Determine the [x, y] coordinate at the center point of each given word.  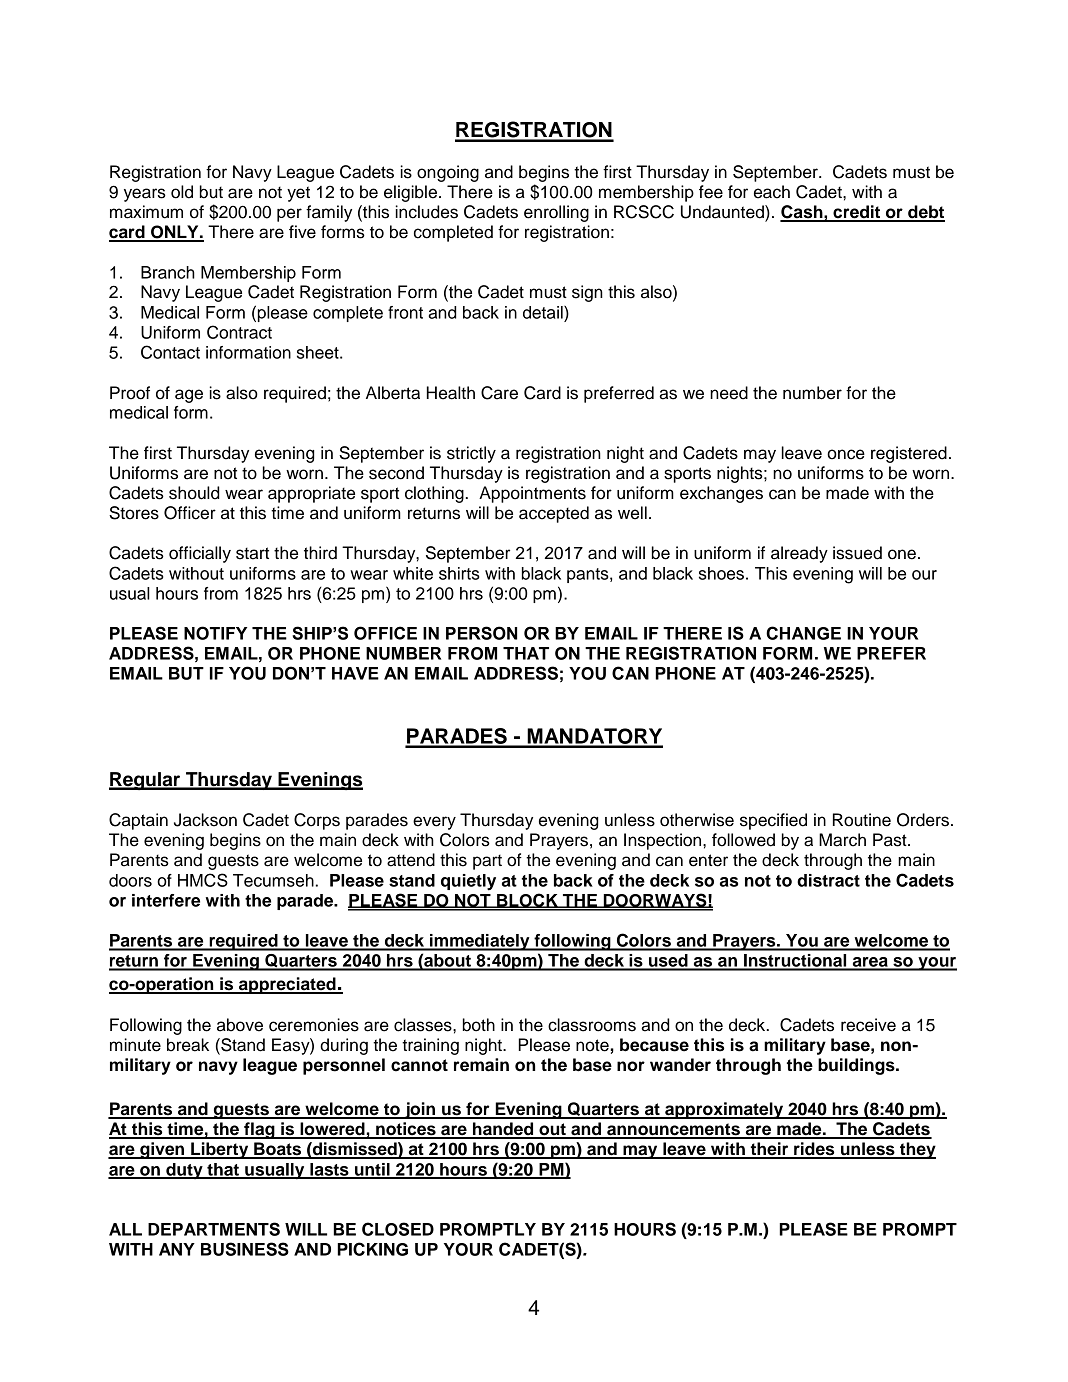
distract [828, 880]
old [182, 192]
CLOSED [398, 1229]
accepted [554, 514]
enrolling [556, 213]
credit [857, 213]
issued [857, 553]
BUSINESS [245, 1249]
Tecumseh [273, 880]
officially [200, 554]
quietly [468, 882]
